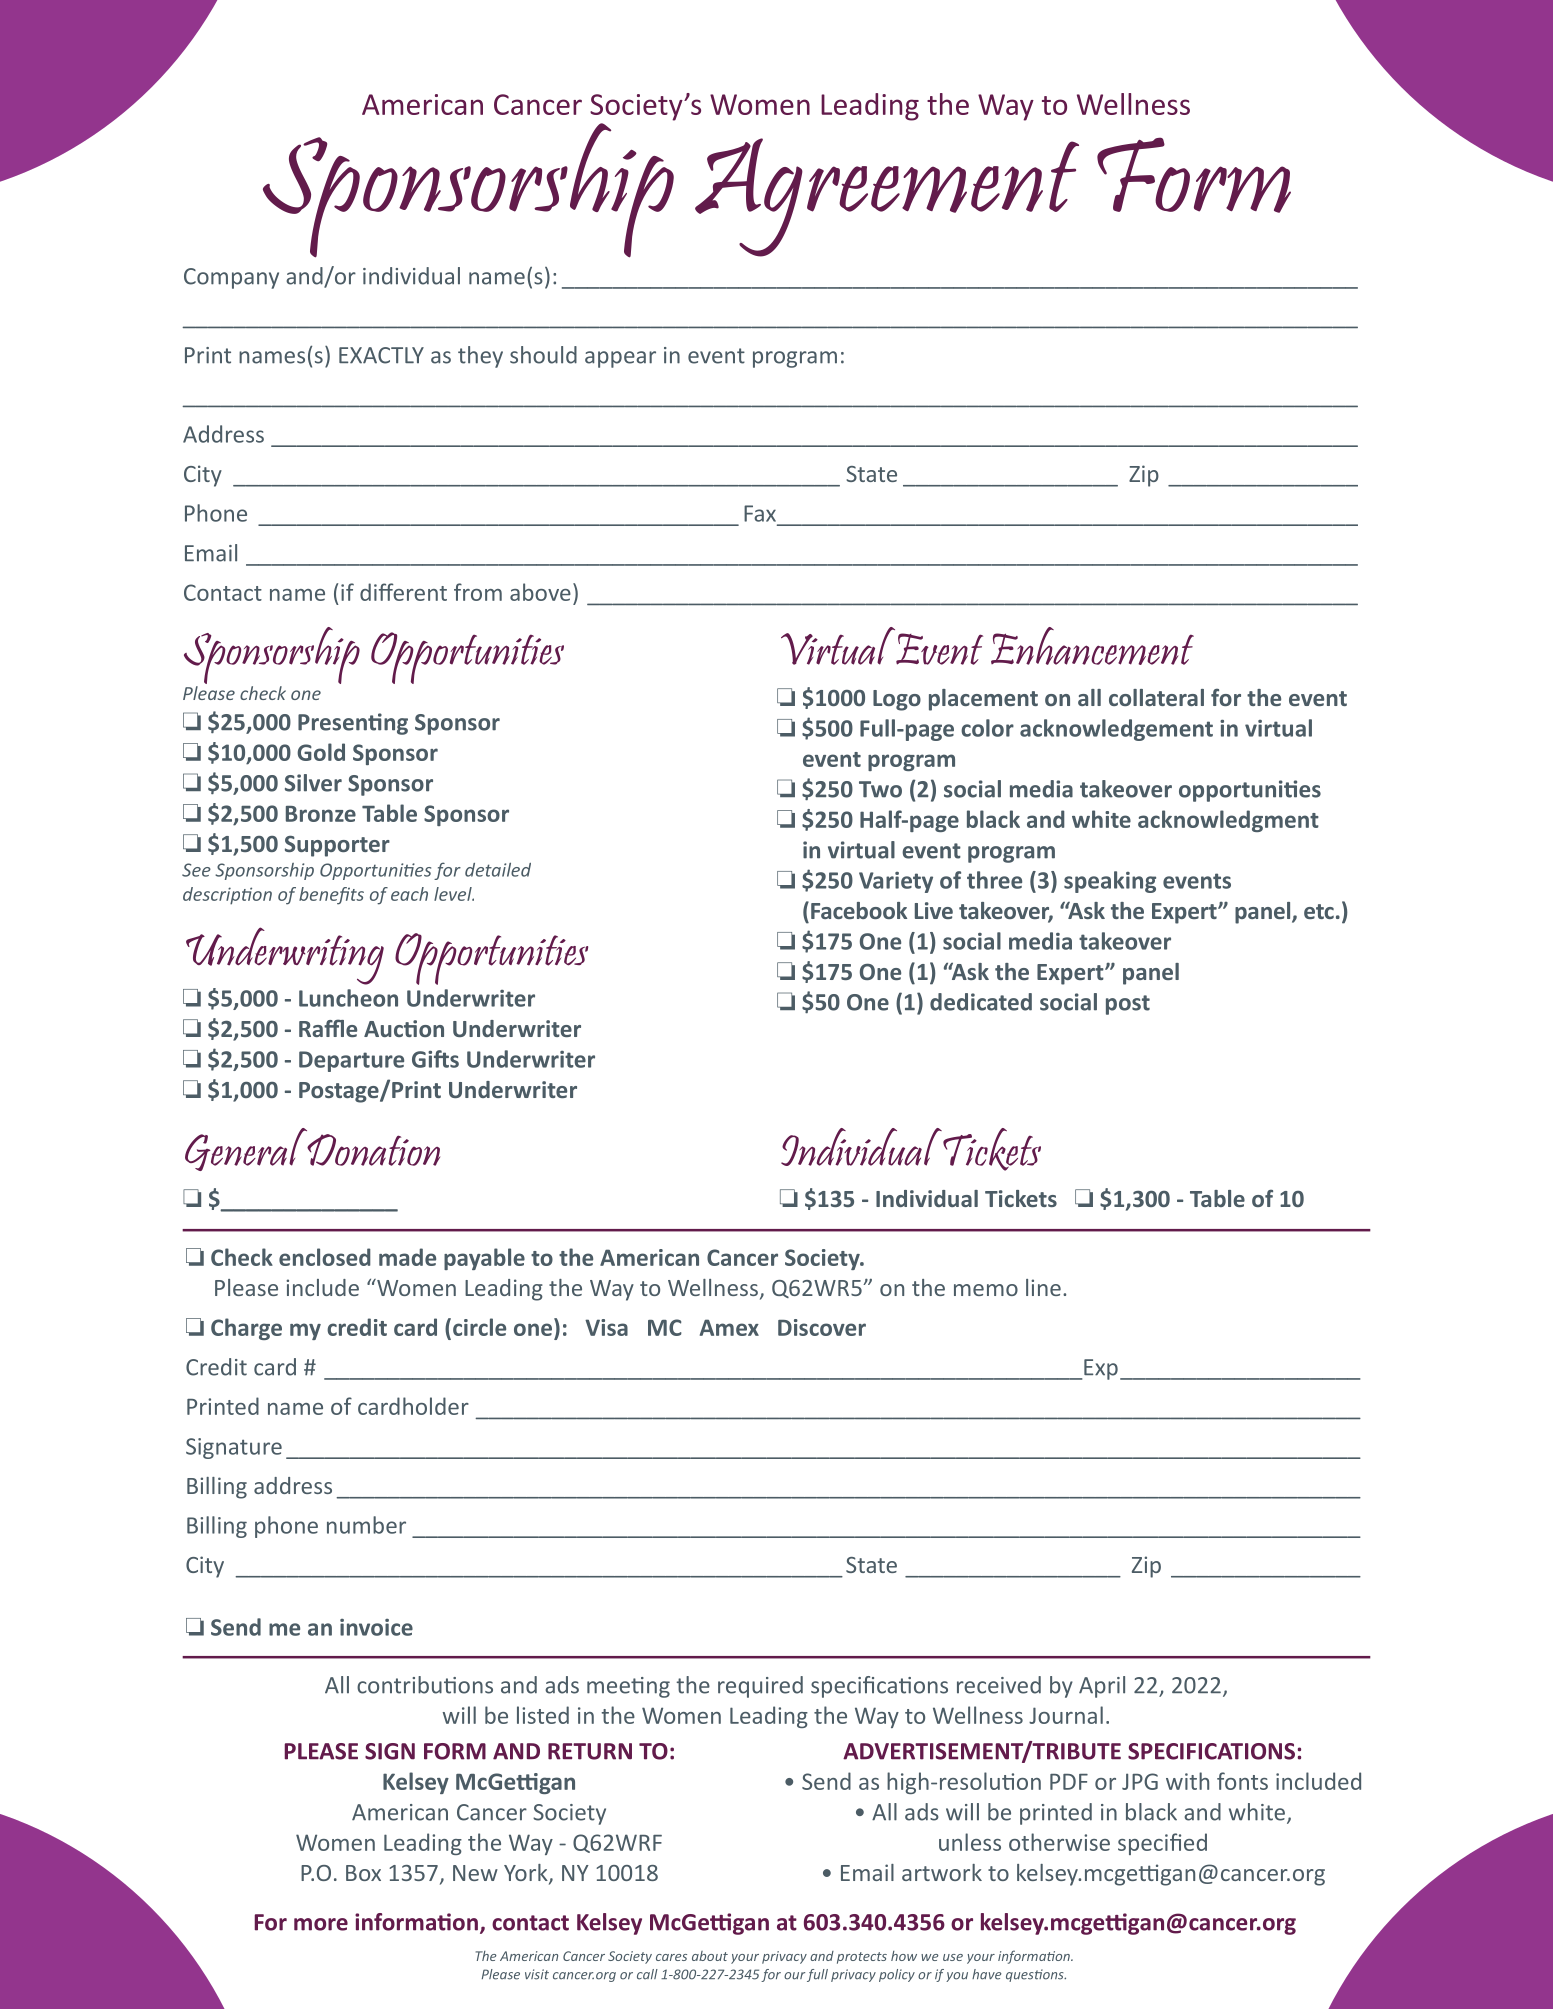  Describe the element at coordinates (1092, 646) in the screenshot. I see `Enhancement` at that location.
